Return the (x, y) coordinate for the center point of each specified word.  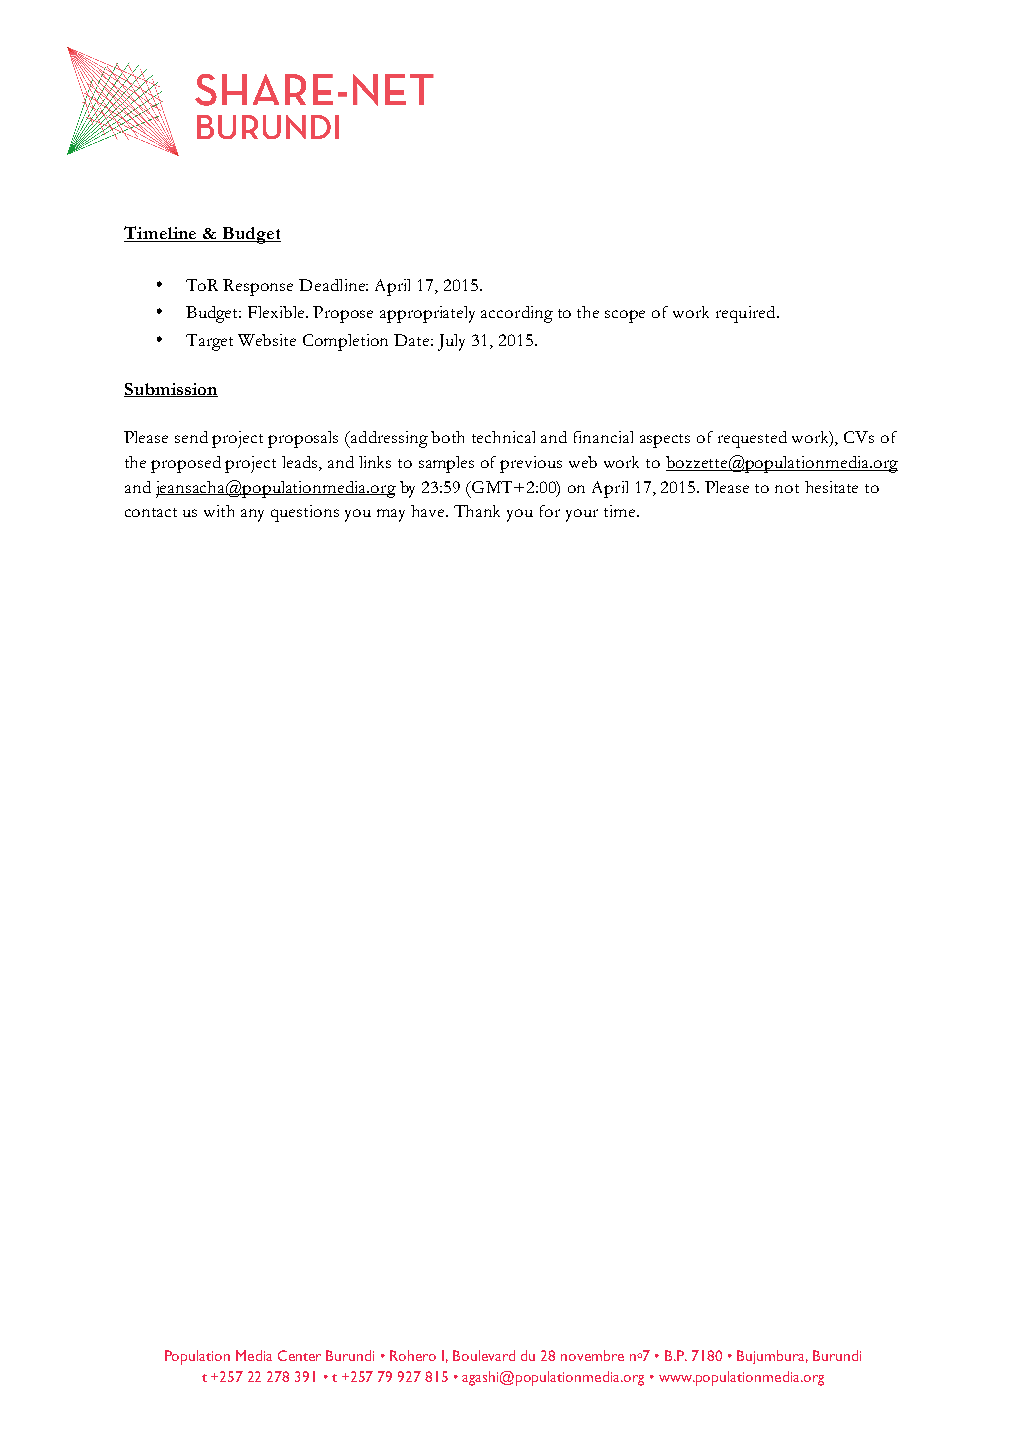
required (747, 314)
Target (209, 342)
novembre (592, 1355)
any (252, 515)
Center (299, 1355)
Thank (477, 511)
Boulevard (484, 1355)
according (517, 314)
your (582, 515)
